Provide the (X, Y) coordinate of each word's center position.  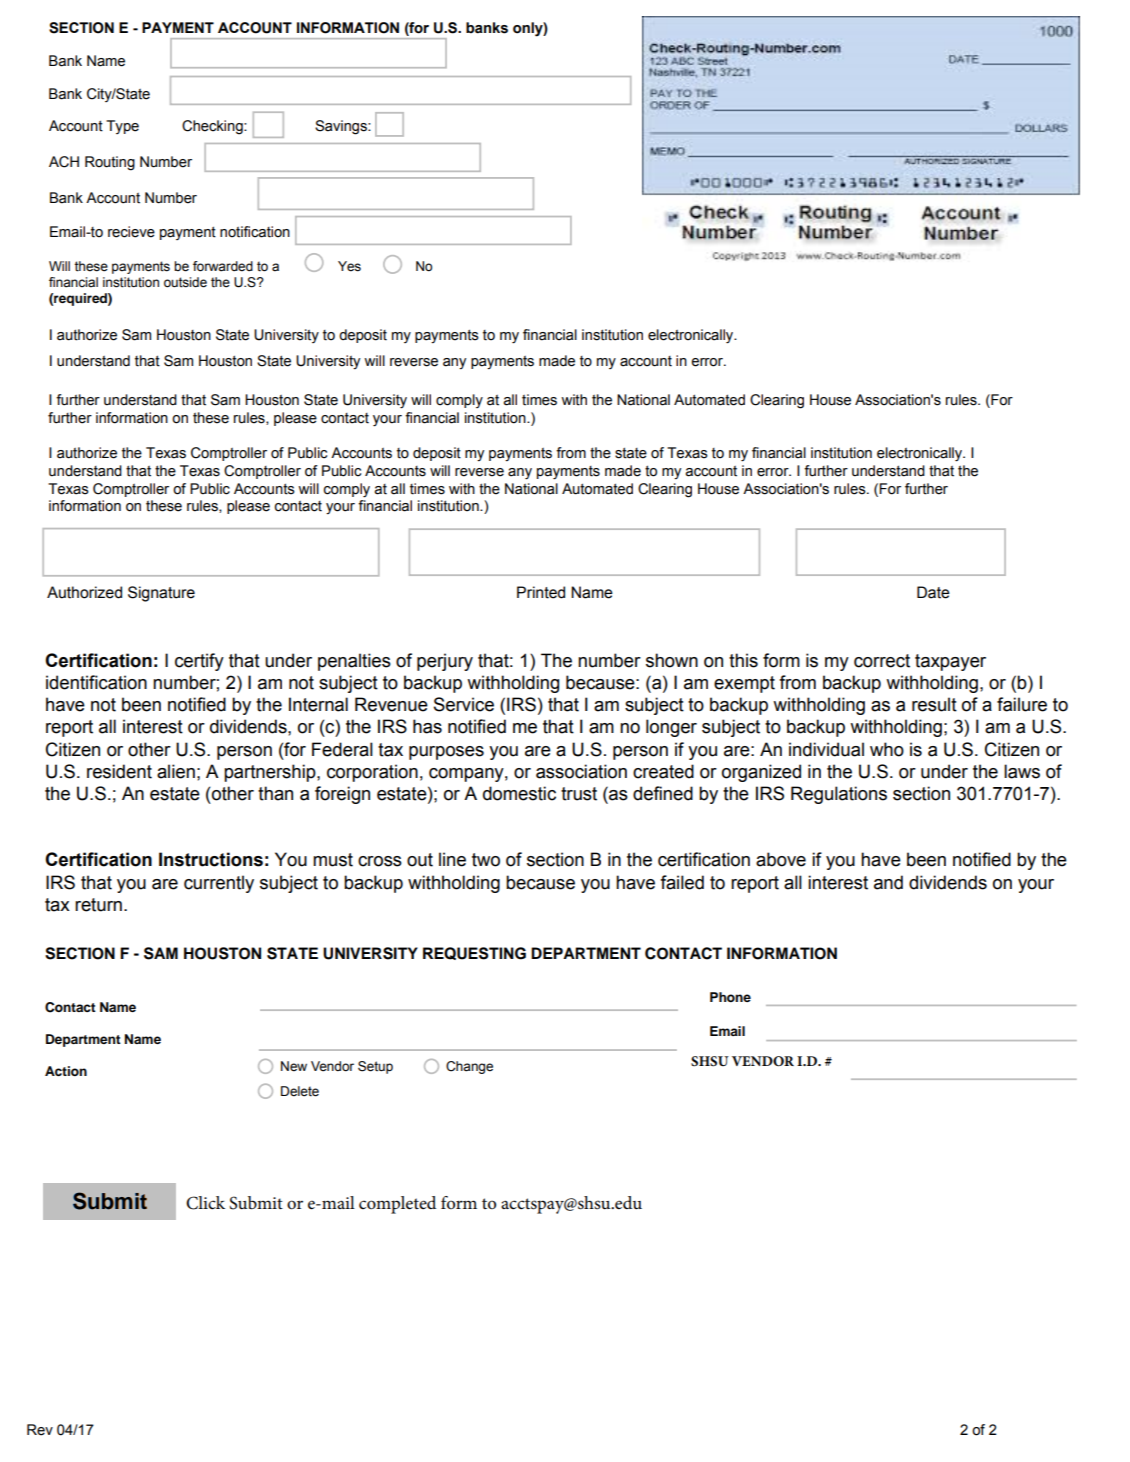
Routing (110, 163)
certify (199, 662)
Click (205, 1203)
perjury (445, 662)
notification (255, 232)
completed (397, 1205)
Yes (349, 266)
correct (882, 661)
